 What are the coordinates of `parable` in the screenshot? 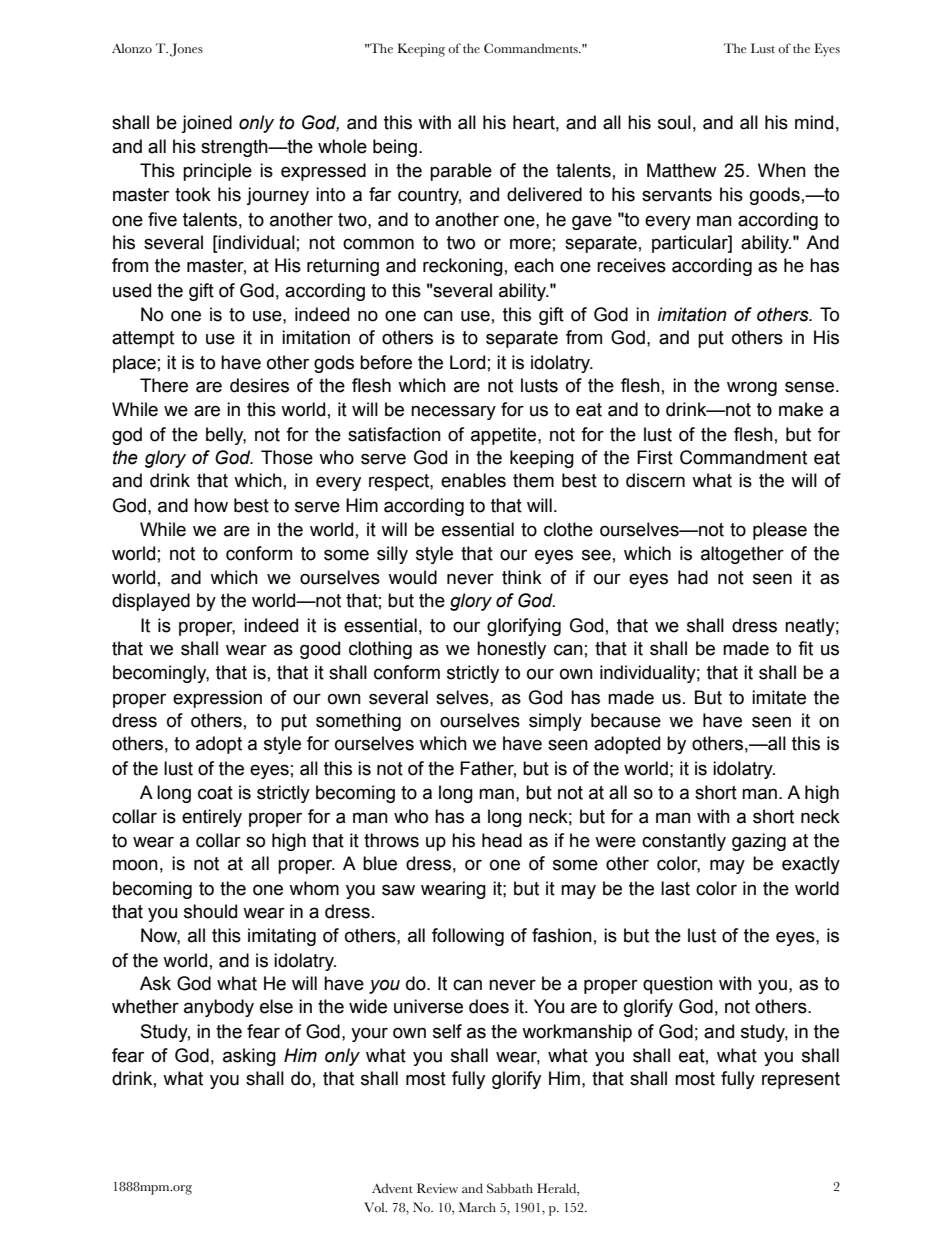 It's located at (461, 172).
